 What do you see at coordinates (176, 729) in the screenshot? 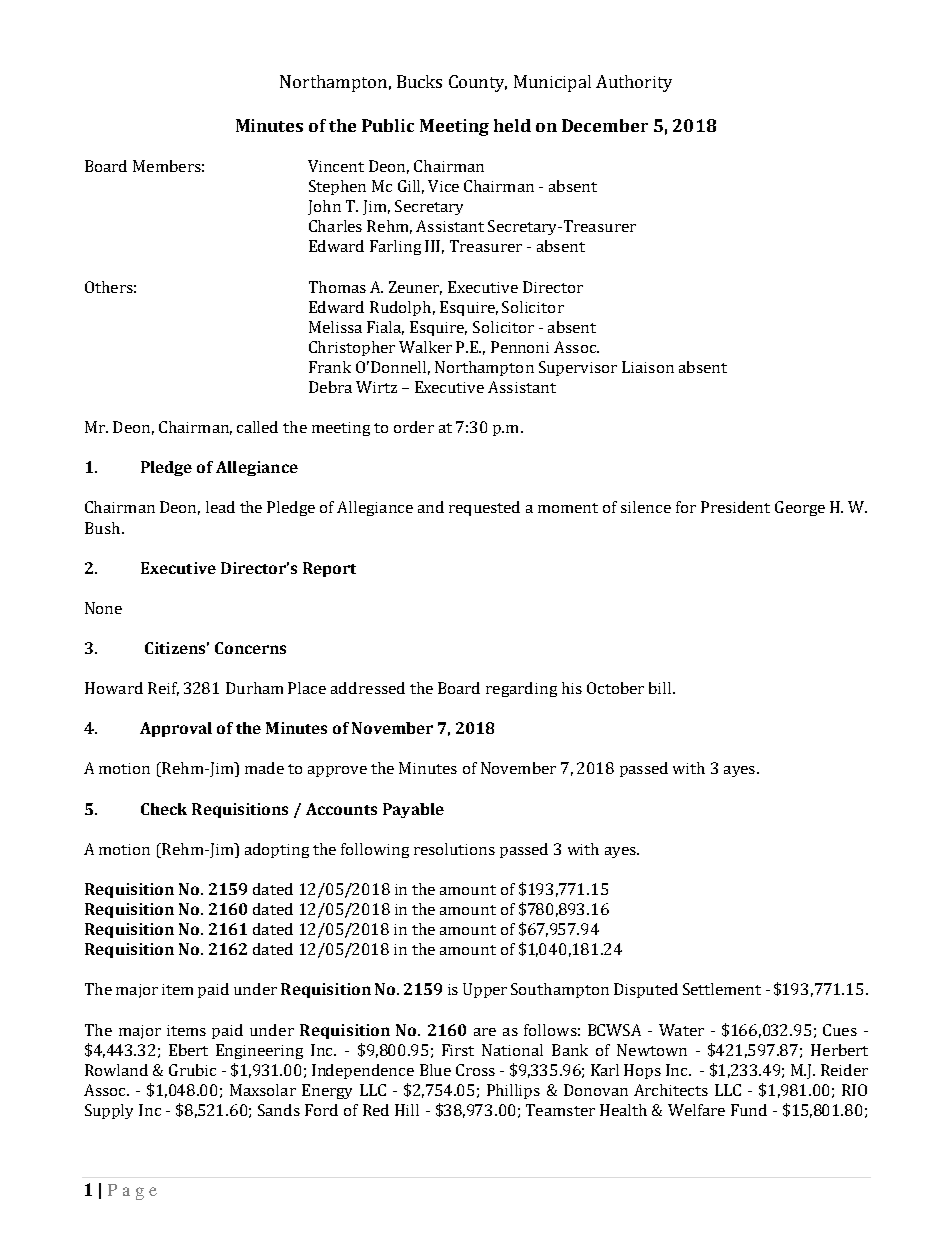
I see `Approval` at bounding box center [176, 729].
